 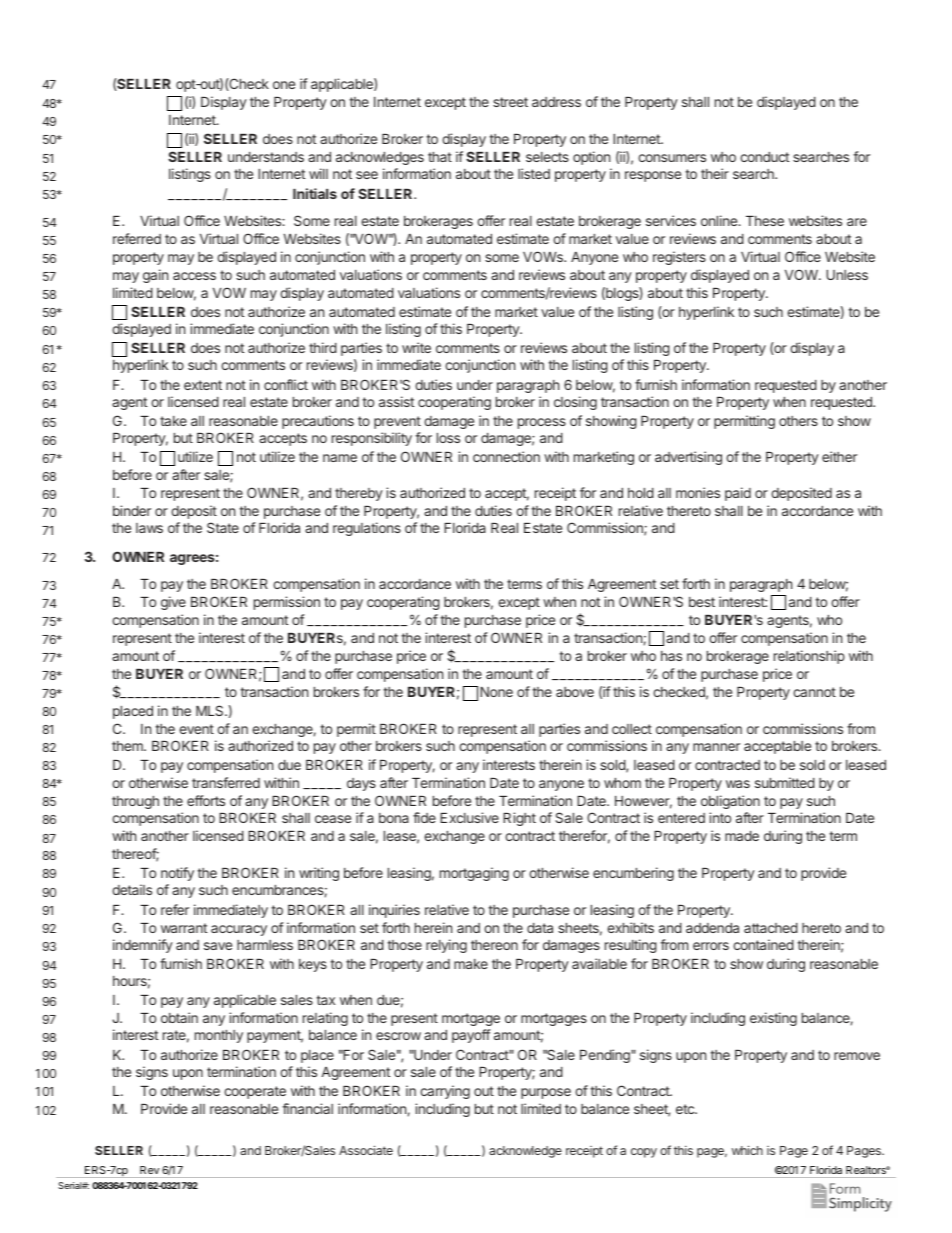 I want to click on will, so click(x=318, y=173).
